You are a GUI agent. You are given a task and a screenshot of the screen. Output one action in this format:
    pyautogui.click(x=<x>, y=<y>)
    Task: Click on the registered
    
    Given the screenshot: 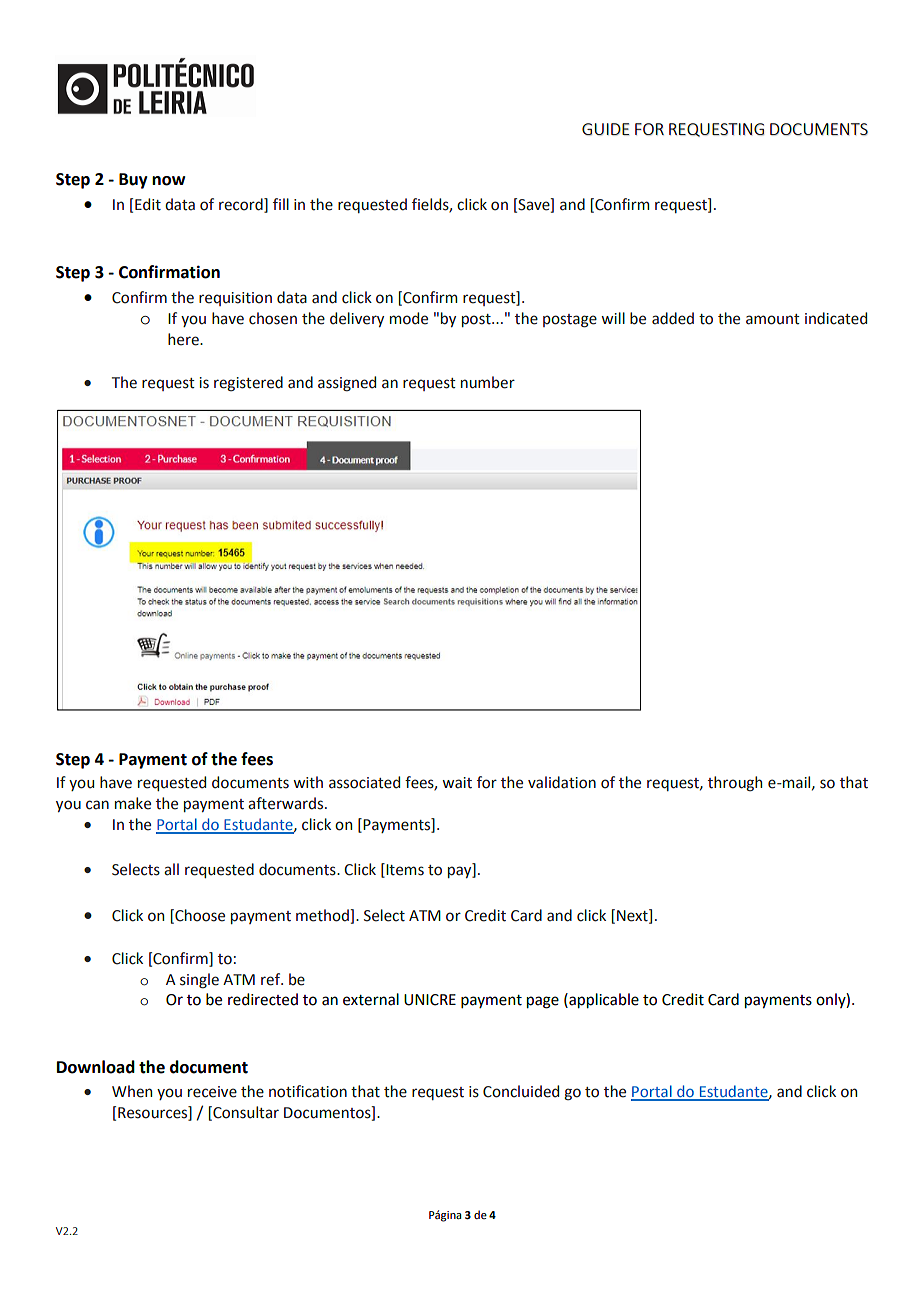 What is the action you would take?
    pyautogui.click(x=248, y=384)
